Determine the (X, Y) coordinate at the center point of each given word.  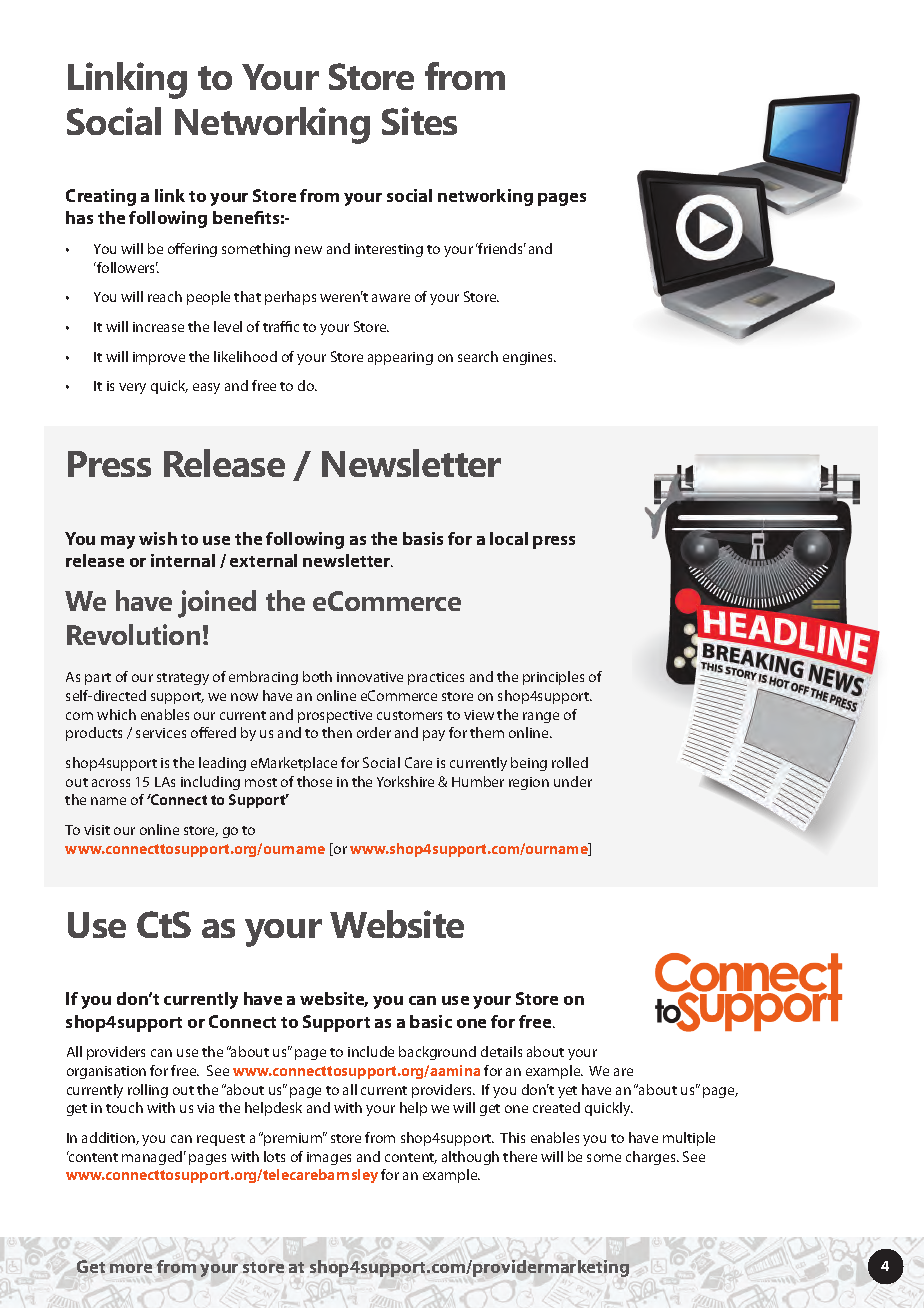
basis (423, 538)
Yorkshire (405, 781)
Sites (419, 121)
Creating (101, 197)
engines (529, 358)
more (131, 1268)
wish (158, 538)
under (573, 781)
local (509, 538)
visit (97, 830)
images (329, 1158)
